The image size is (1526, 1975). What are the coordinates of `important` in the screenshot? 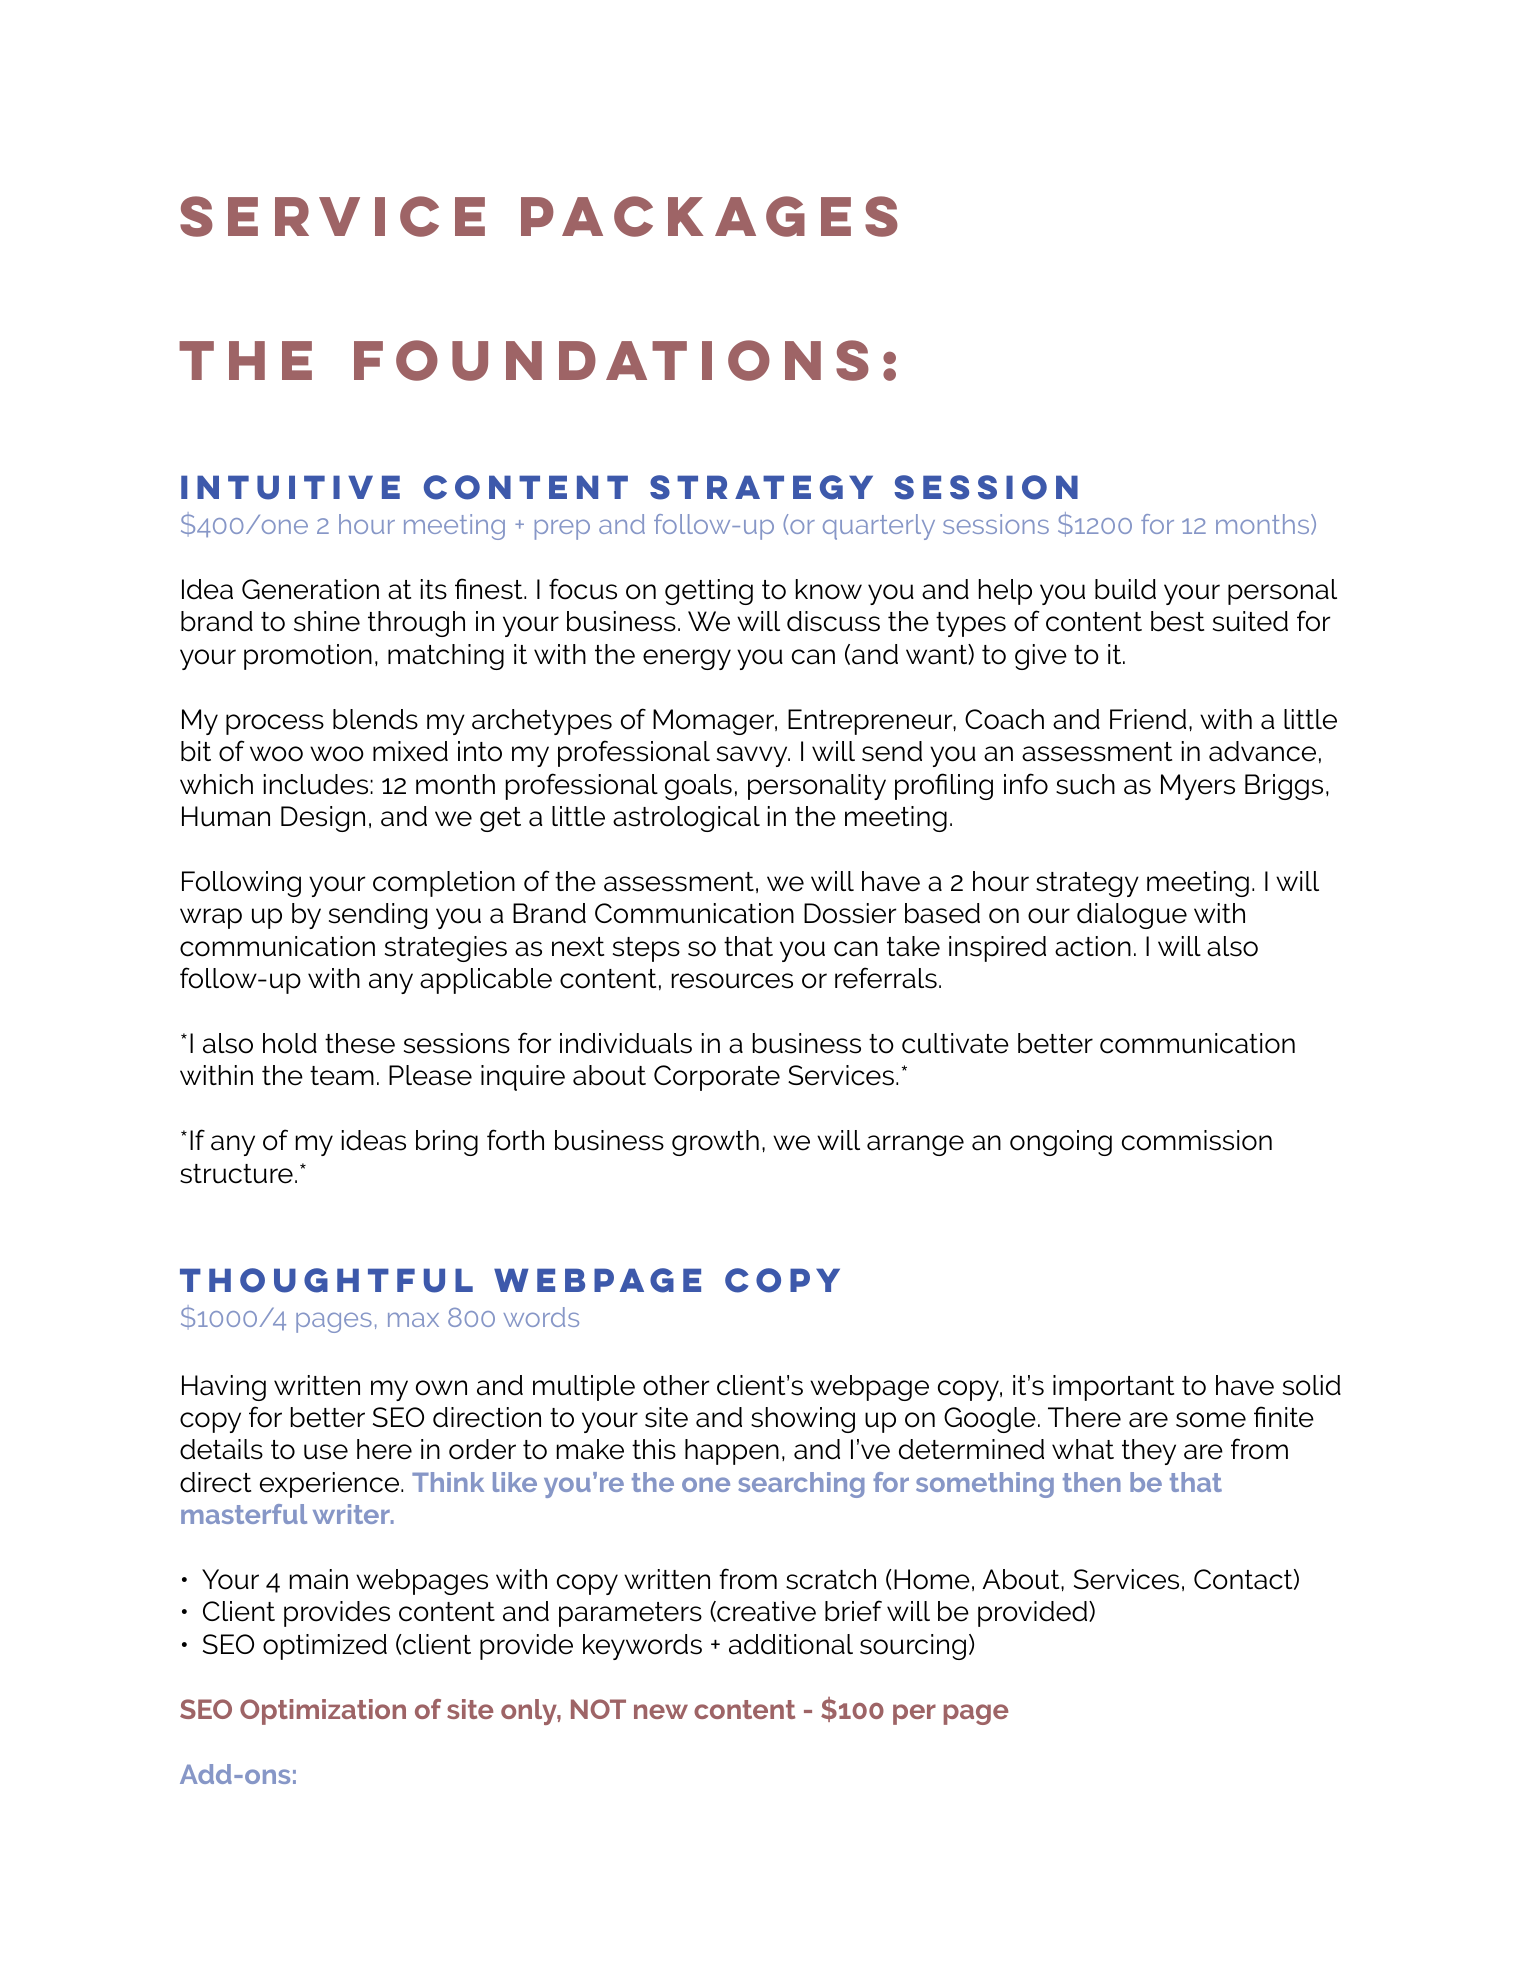 It's located at (1113, 1388).
